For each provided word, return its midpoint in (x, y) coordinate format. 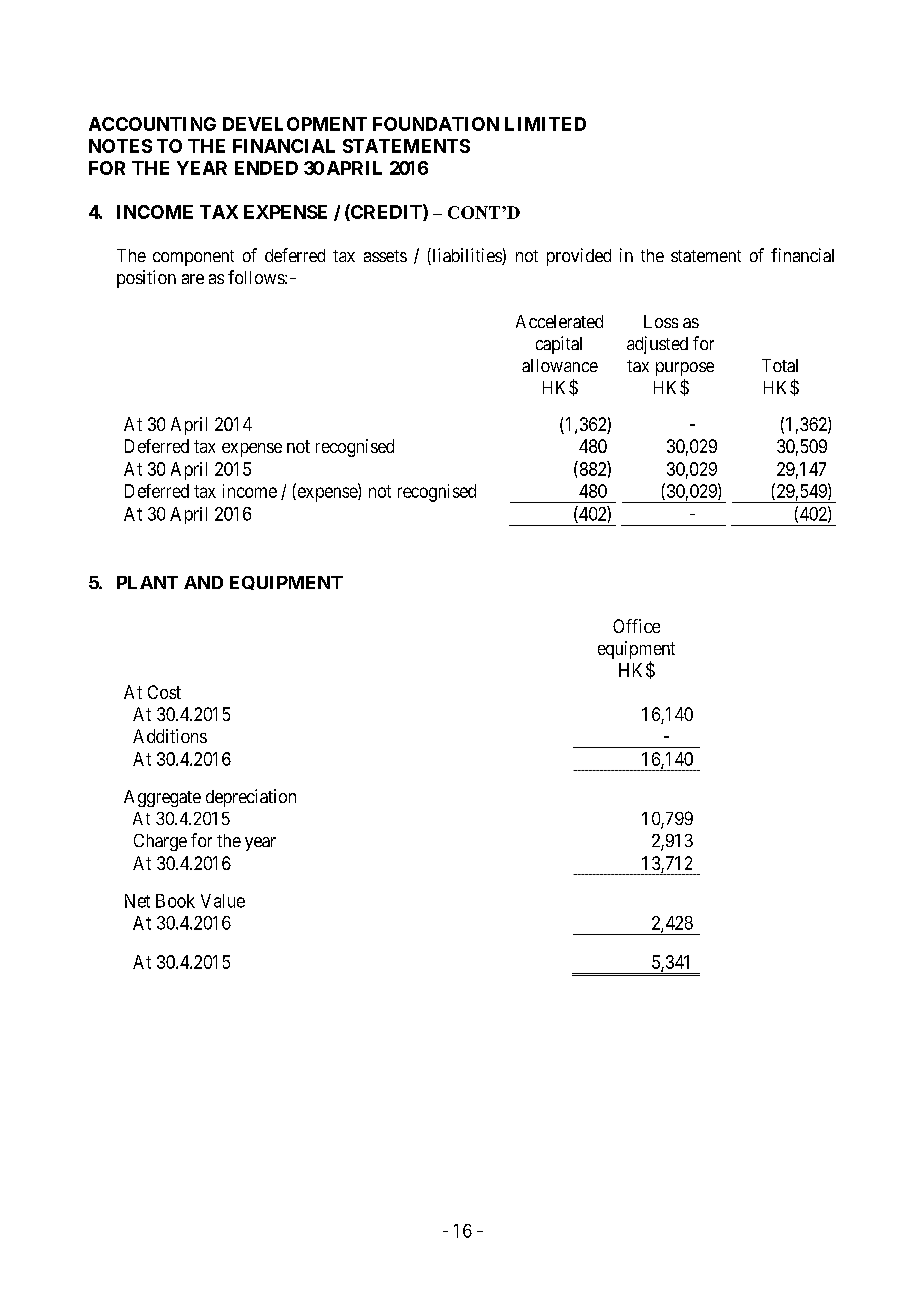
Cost (164, 692)
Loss (661, 321)
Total (780, 365)
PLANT (147, 582)
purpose (685, 369)
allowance (560, 365)
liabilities (466, 256)
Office (636, 626)
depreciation (251, 798)
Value (223, 901)
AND (203, 582)
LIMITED (545, 124)
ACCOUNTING (152, 124)
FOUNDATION (436, 124)
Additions (170, 736)
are (193, 279)
